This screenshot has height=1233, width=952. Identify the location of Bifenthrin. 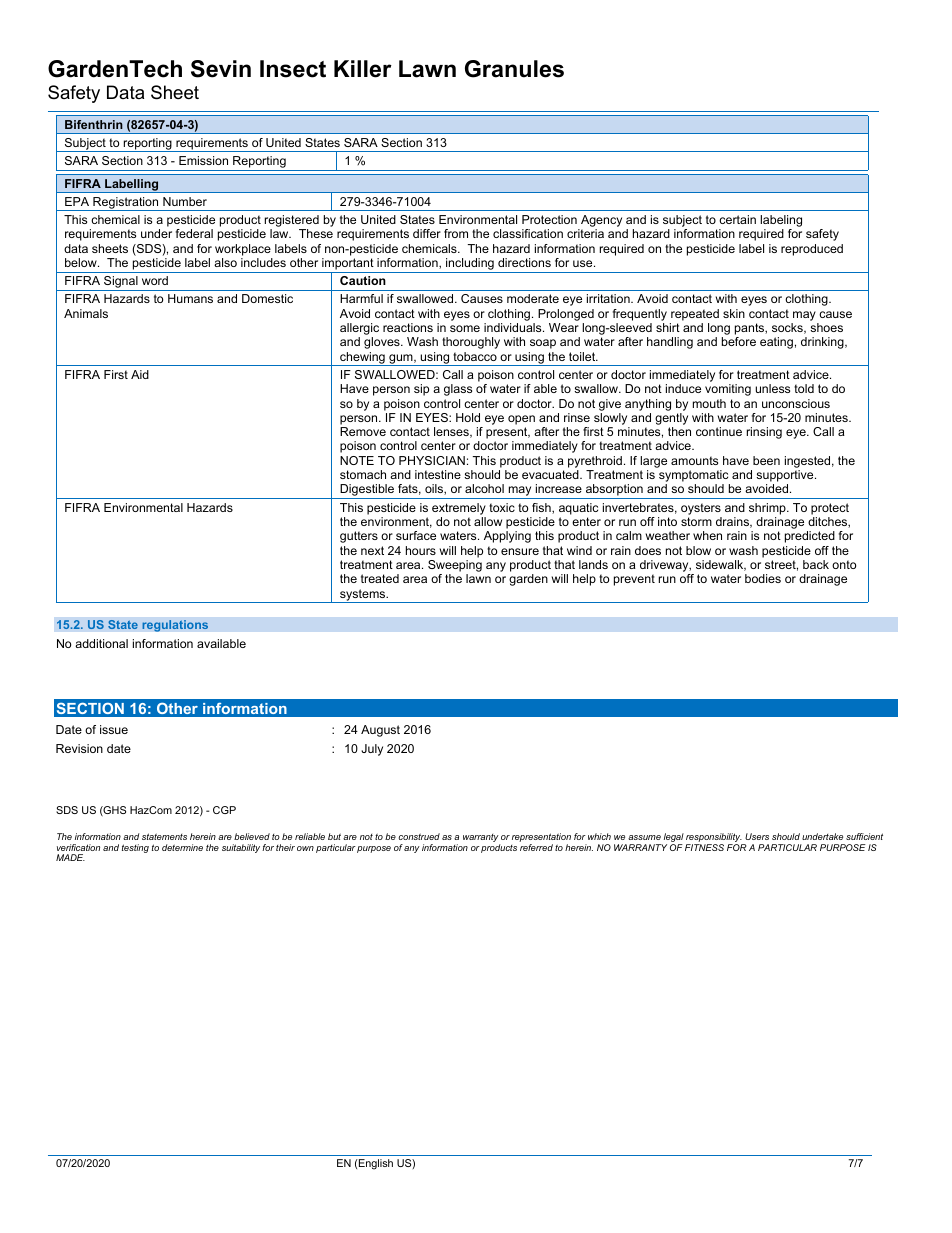
(94, 124).
